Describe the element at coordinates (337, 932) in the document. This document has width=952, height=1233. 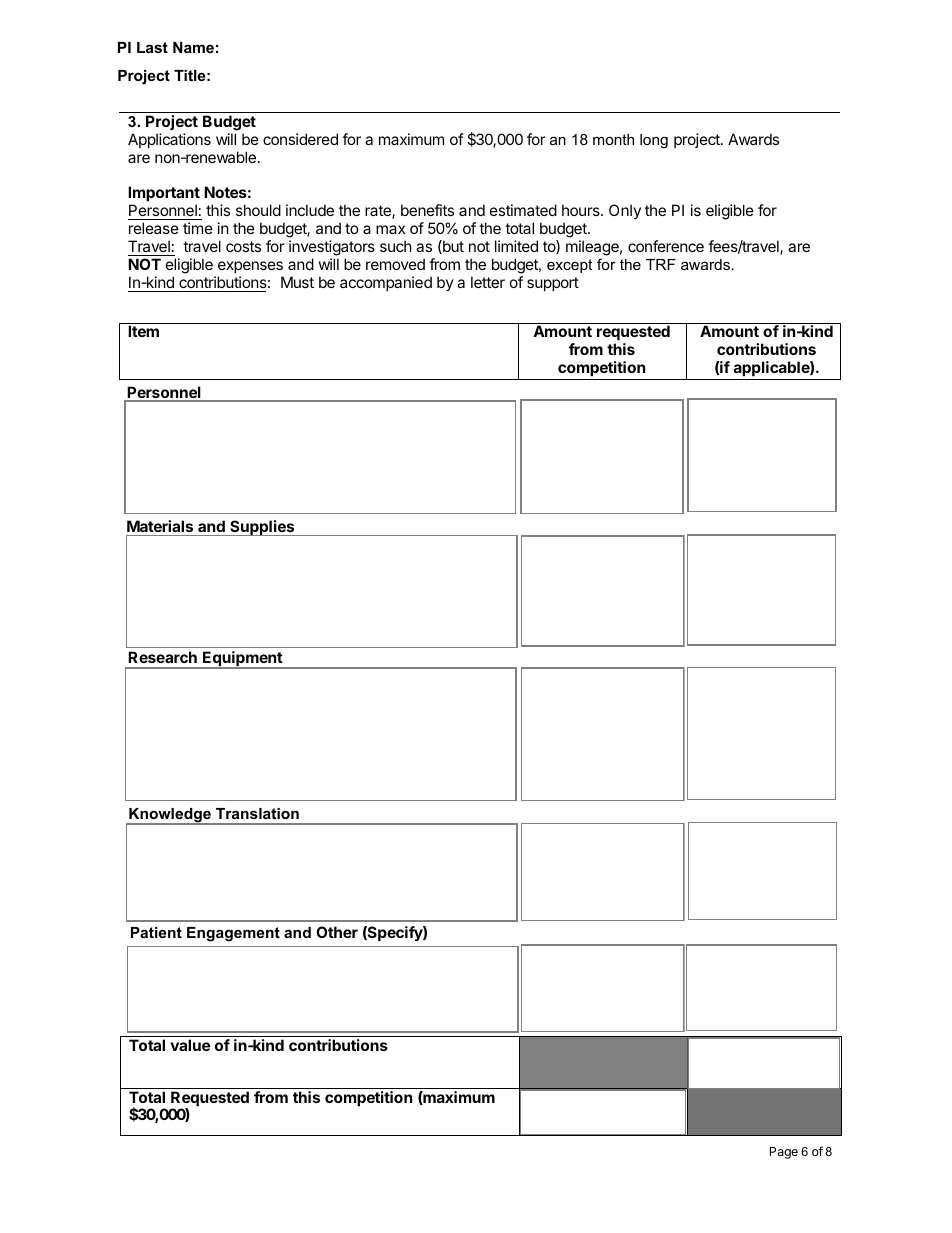
I see `Other` at that location.
